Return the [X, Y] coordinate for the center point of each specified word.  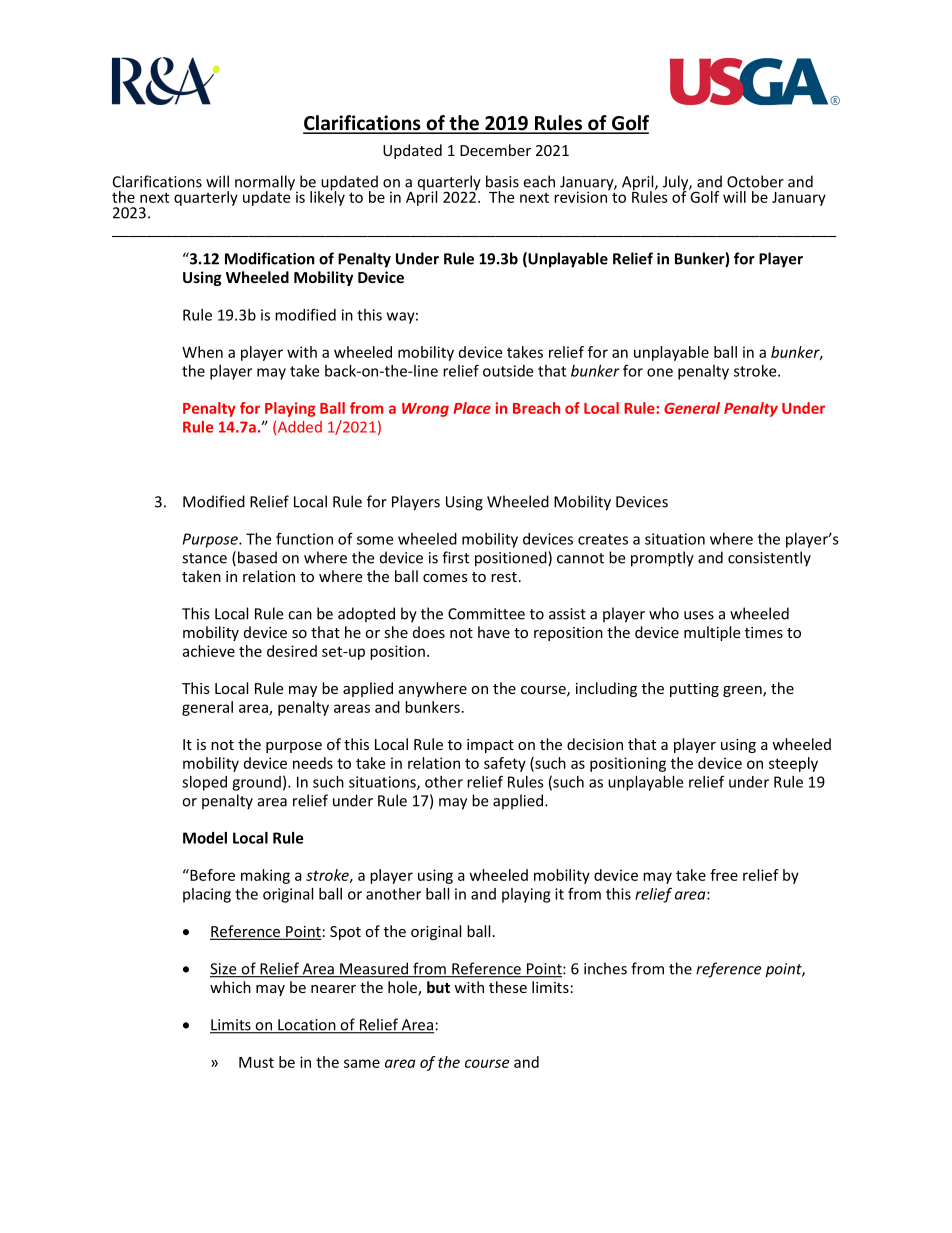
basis [502, 181]
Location [307, 1026]
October [755, 181]
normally [266, 184]
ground [256, 783]
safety [505, 764]
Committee [486, 614]
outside [508, 371]
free [724, 875]
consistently [769, 559]
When [202, 352]
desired [292, 651]
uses [699, 615]
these [508, 987]
